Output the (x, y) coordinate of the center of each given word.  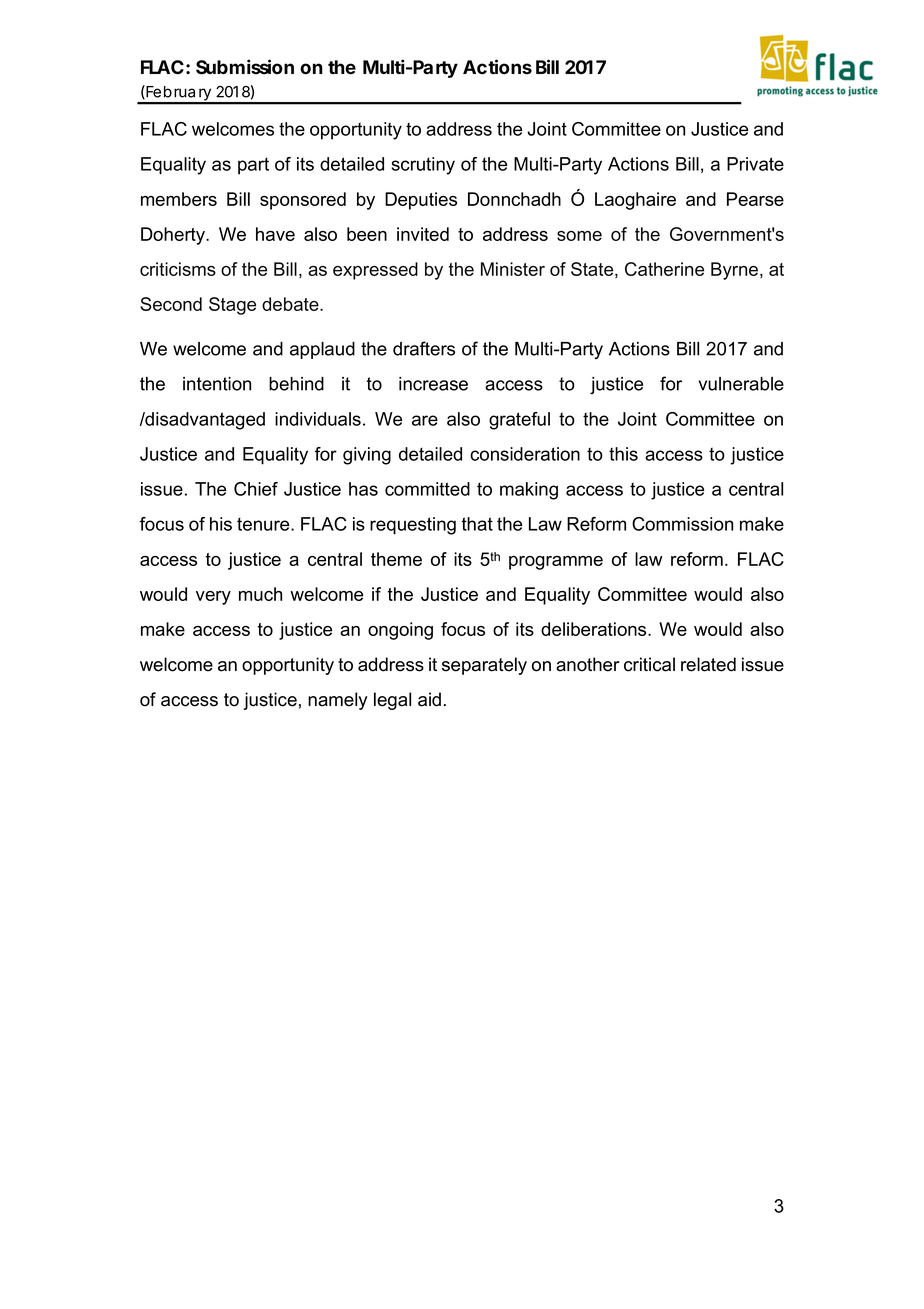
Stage (232, 306)
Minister (513, 269)
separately (484, 666)
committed (427, 489)
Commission (682, 524)
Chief (256, 489)
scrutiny (423, 166)
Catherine (664, 269)
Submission (245, 67)
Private (755, 164)
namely (338, 701)
